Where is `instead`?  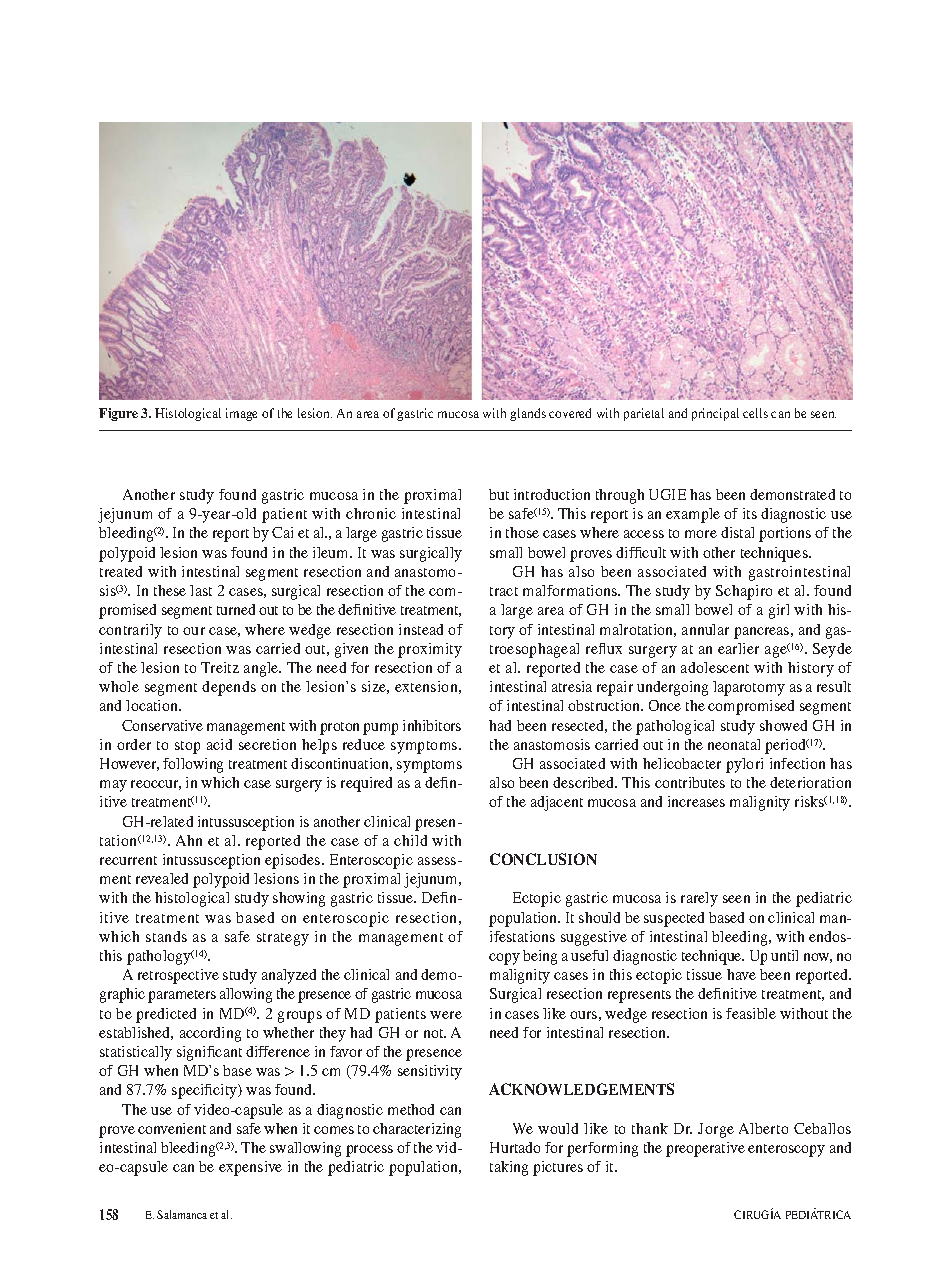 instead is located at coordinates (421, 629).
